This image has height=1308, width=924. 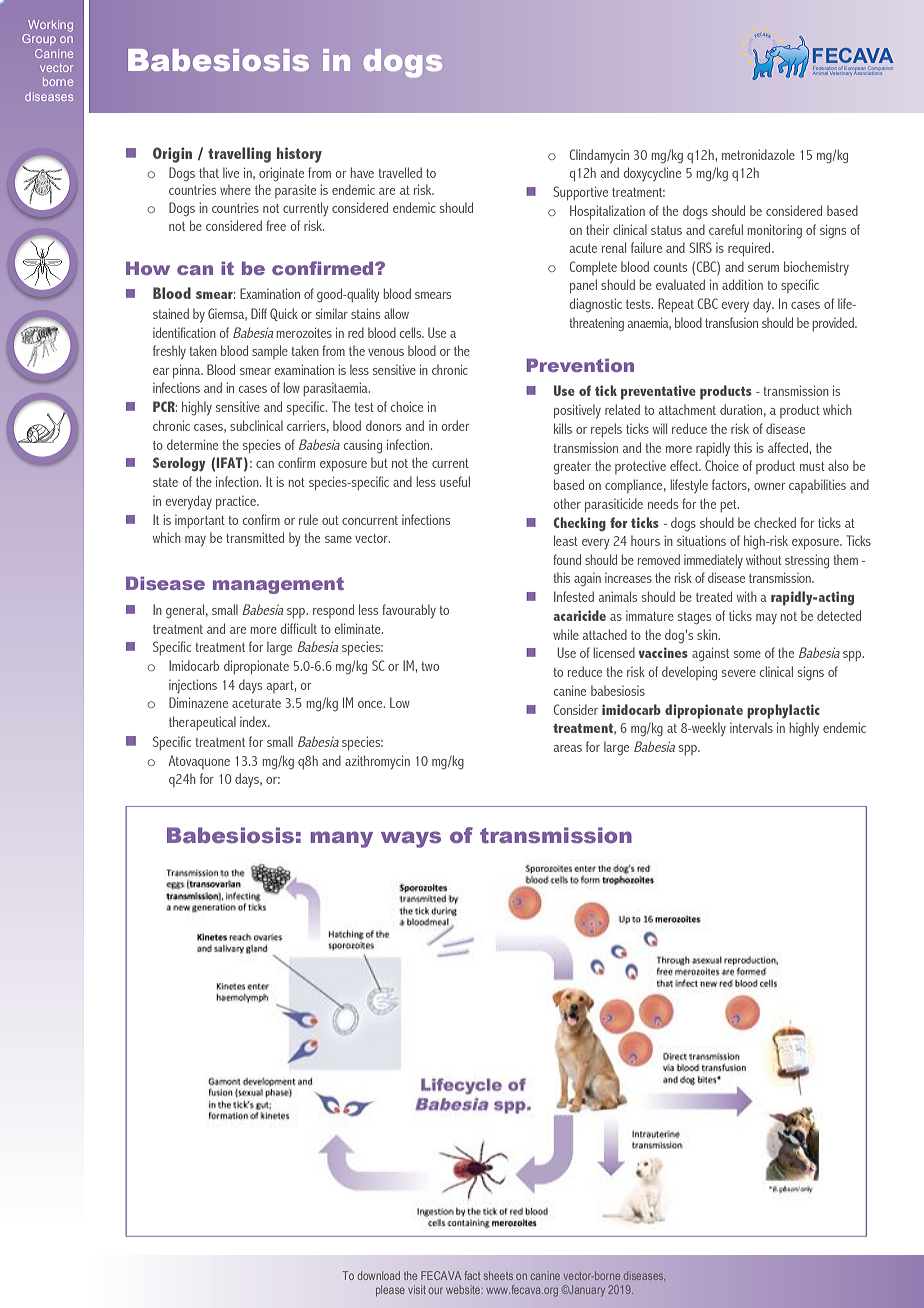 I want to click on intervals, so click(x=751, y=727).
